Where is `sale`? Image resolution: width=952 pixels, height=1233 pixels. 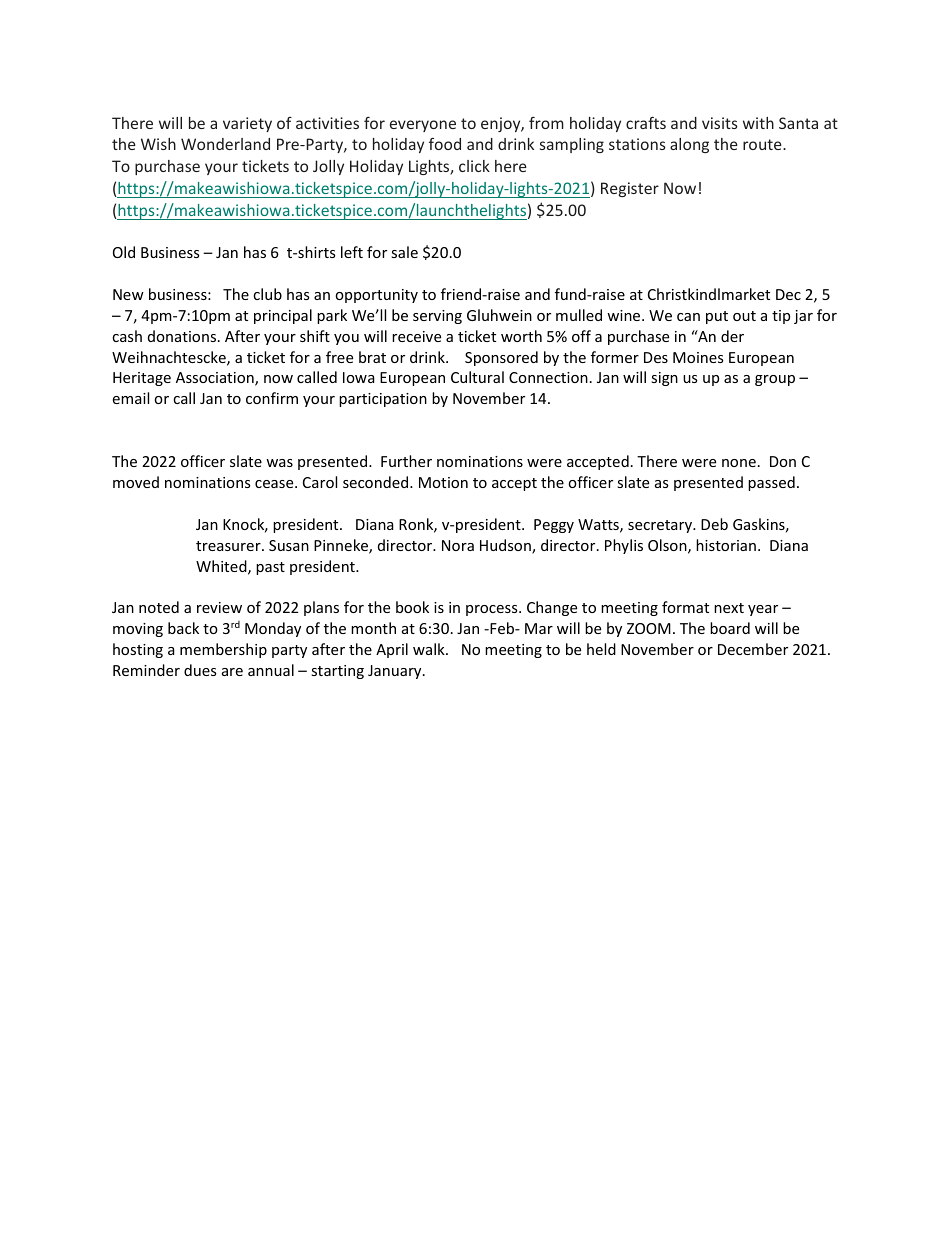 sale is located at coordinates (404, 252).
